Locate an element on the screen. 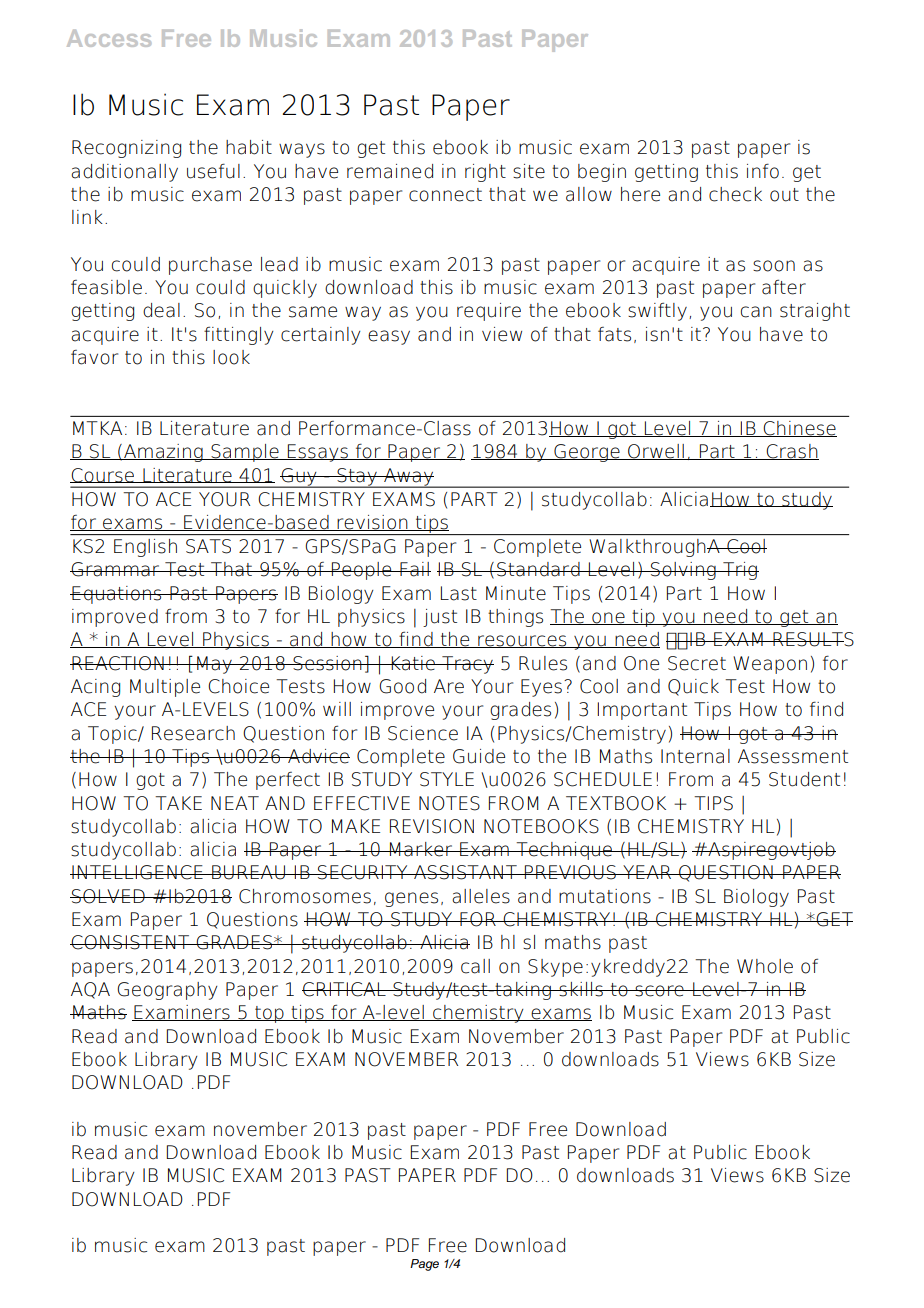  Access is located at coordinates (109, 38).
